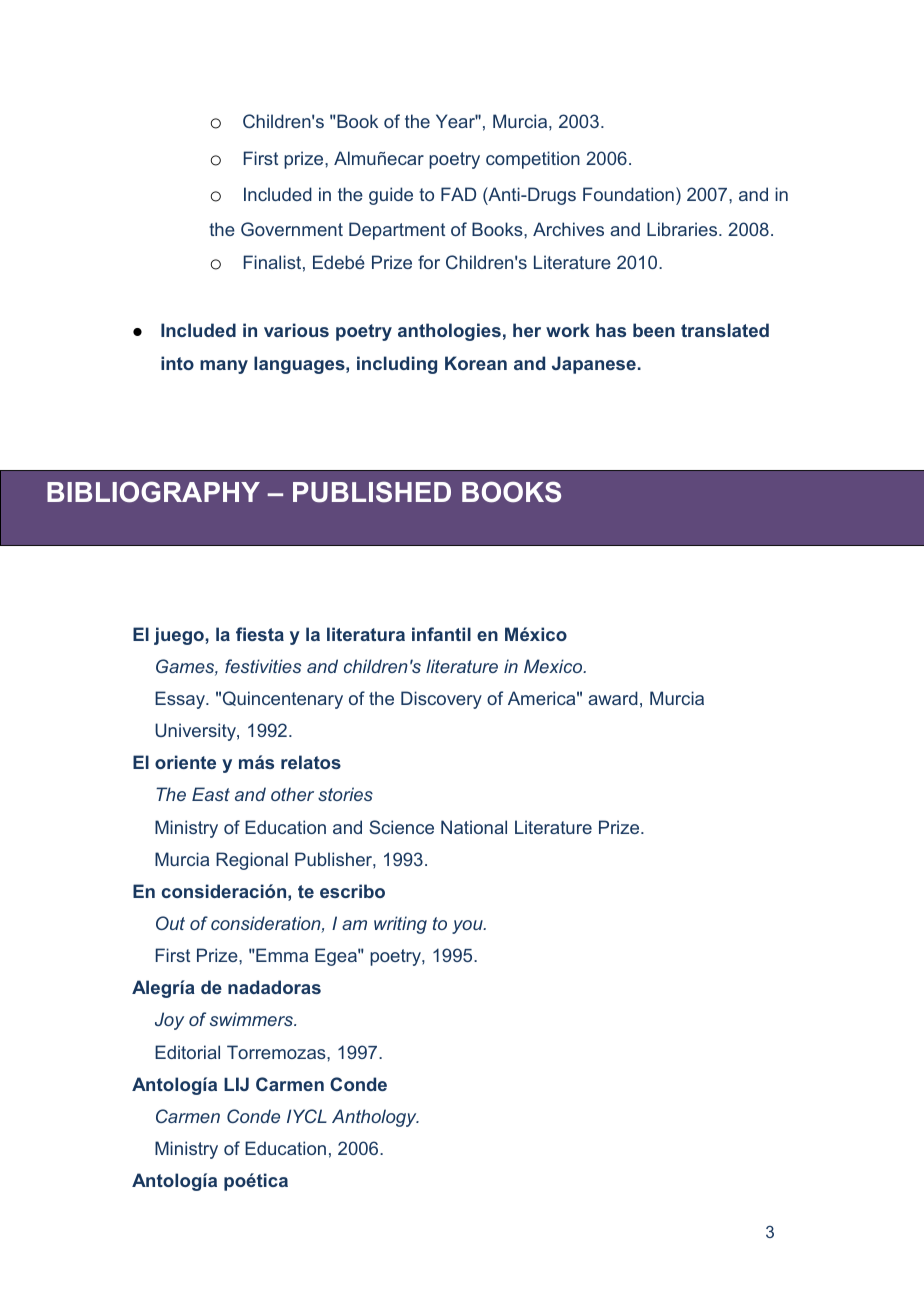 This screenshot has width=924, height=1308. I want to click on East, so click(211, 794).
